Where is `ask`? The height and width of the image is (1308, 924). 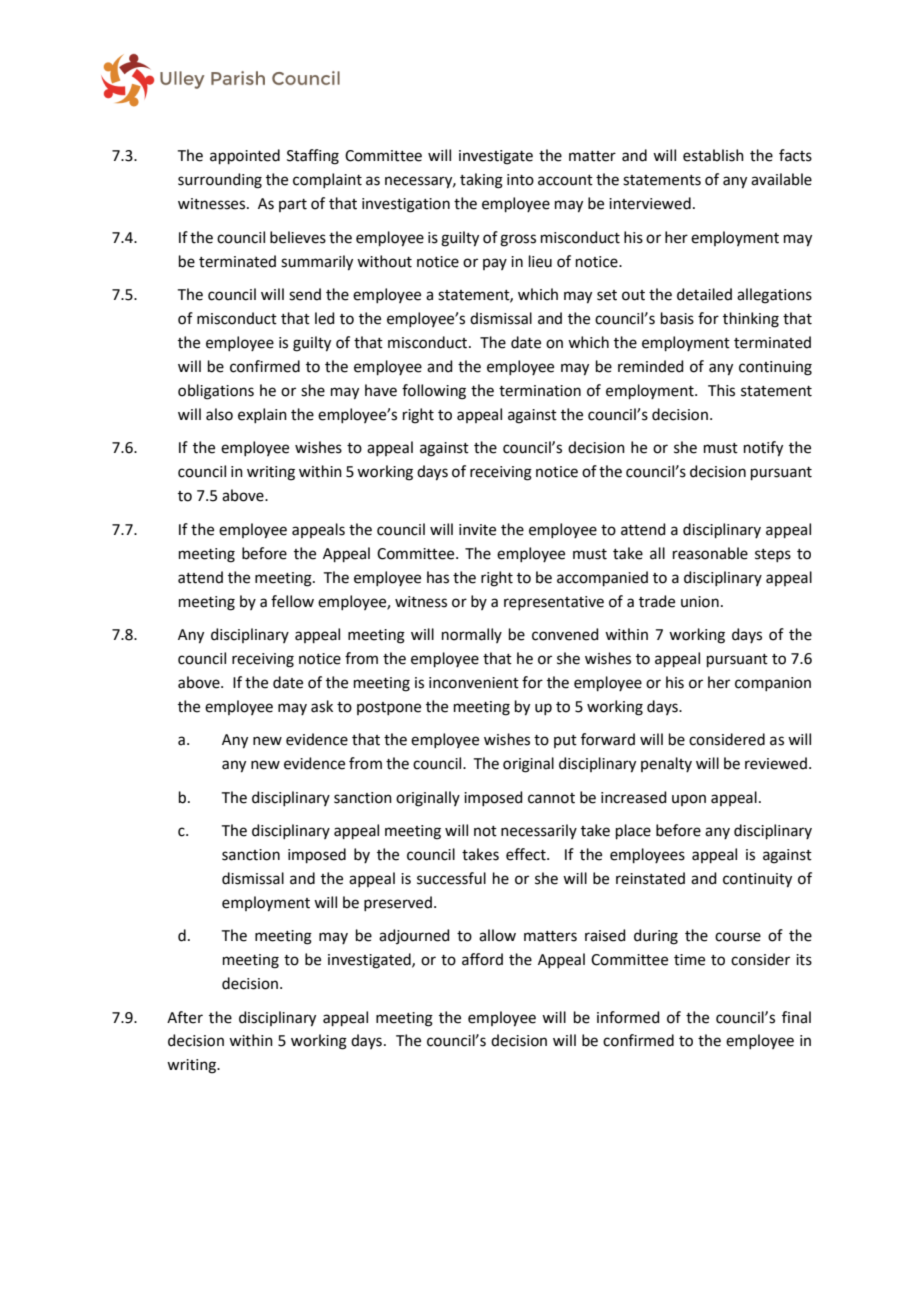
ask is located at coordinates (322, 706).
